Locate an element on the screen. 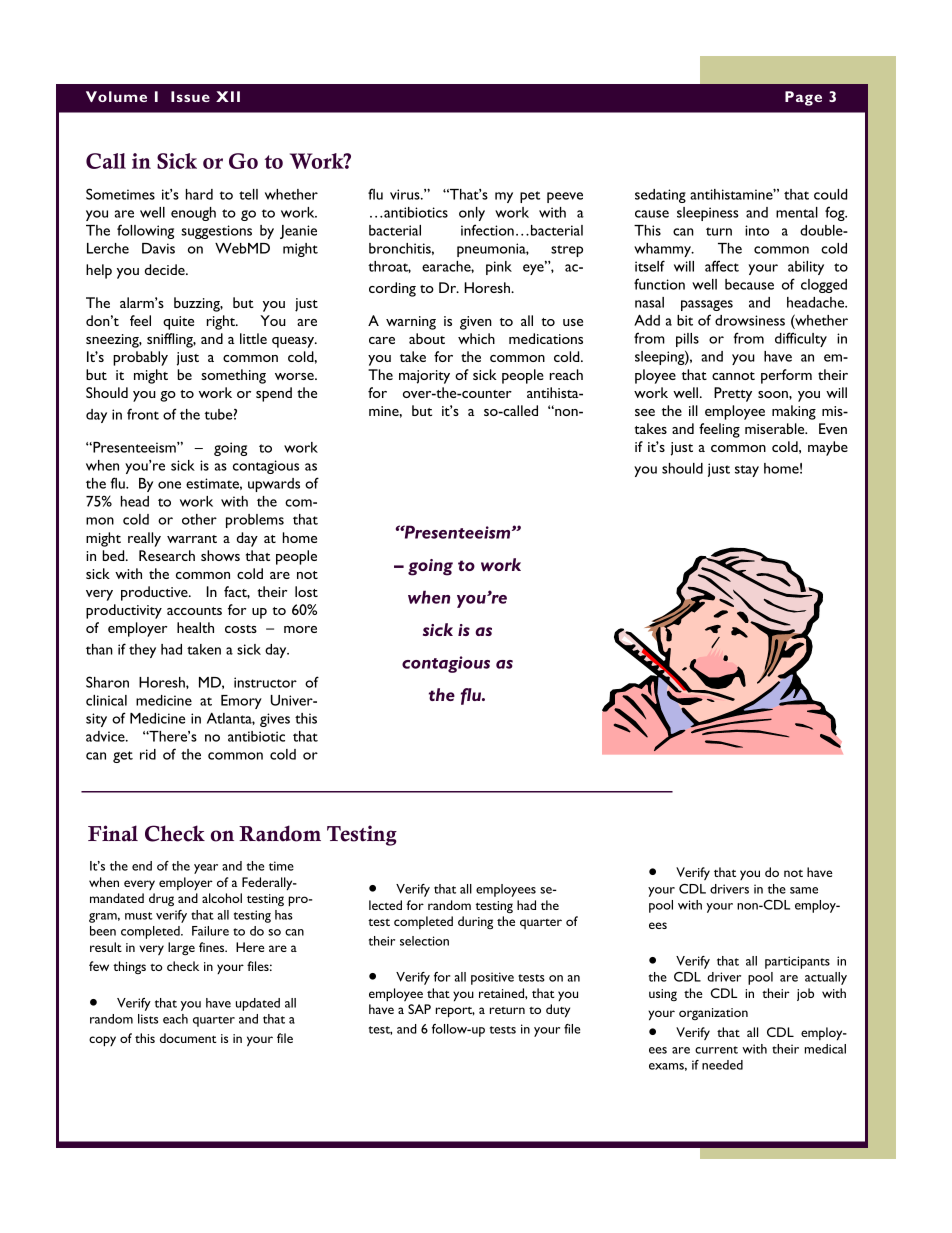 The width and height of the screenshot is (952, 1233). virus is located at coordinates (406, 194).
